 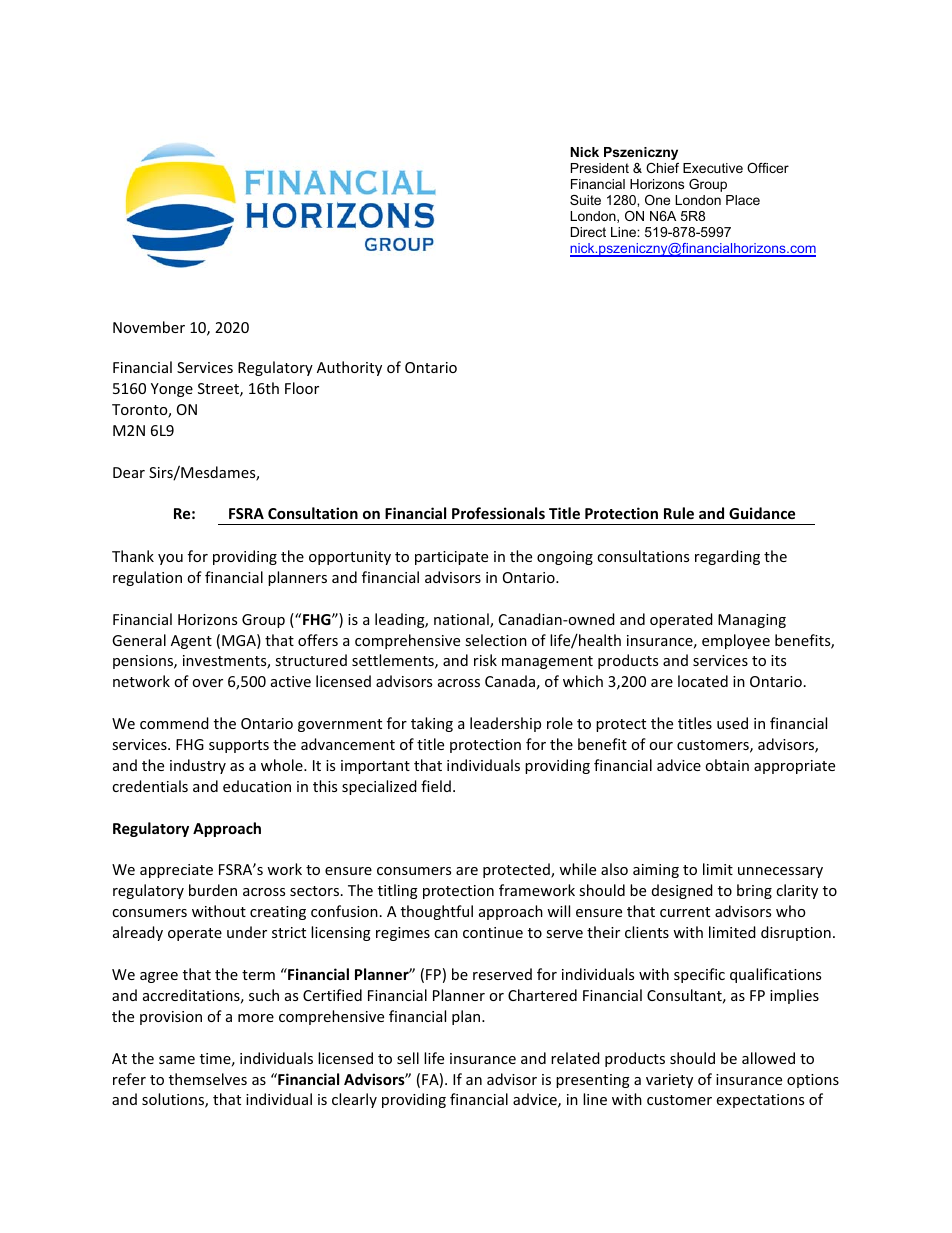 What do you see at coordinates (129, 472) in the screenshot?
I see `Dear` at bounding box center [129, 472].
